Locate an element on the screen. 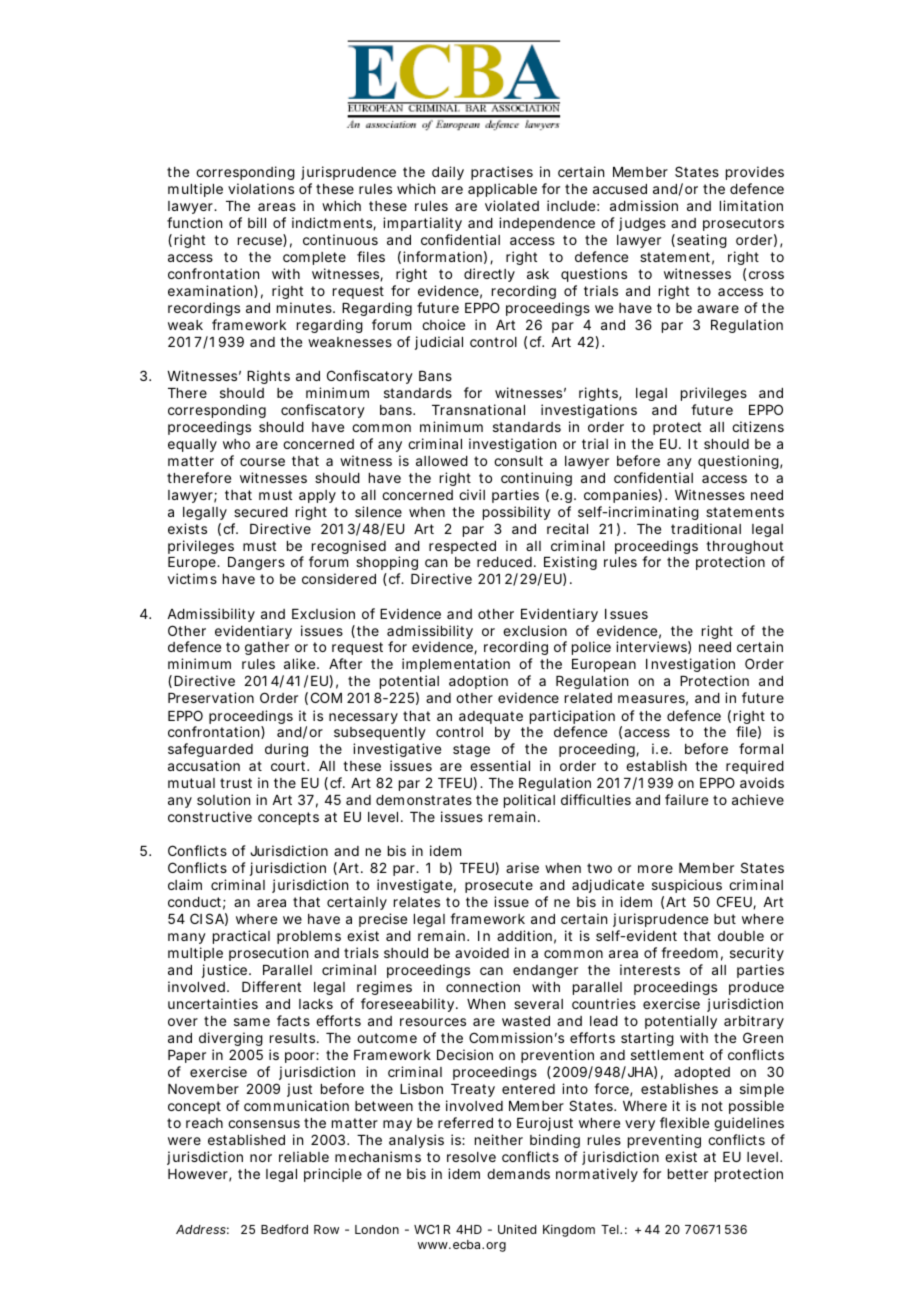  violations is located at coordinates (261, 188).
